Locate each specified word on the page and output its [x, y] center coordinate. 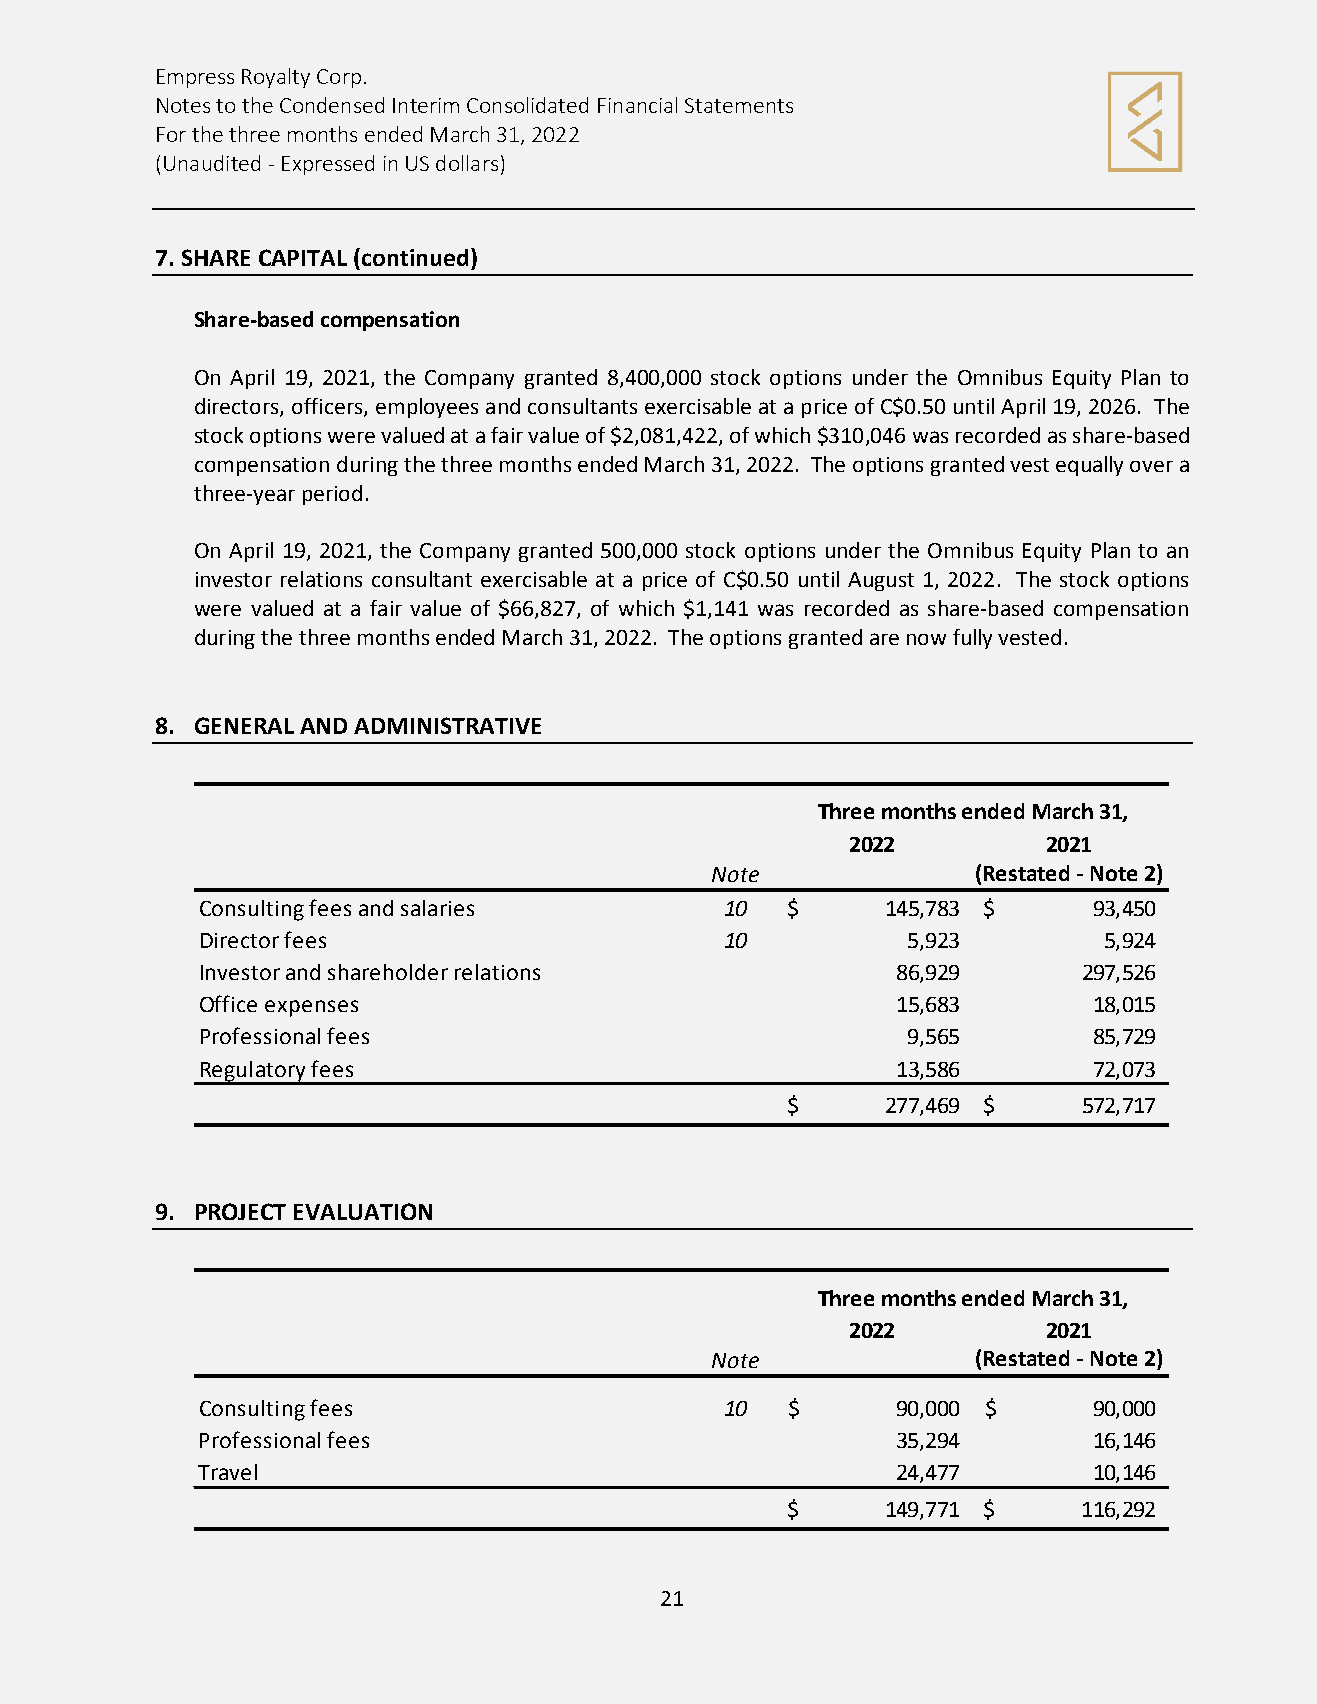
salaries [437, 908]
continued [415, 257]
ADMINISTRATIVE [447, 725]
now [926, 639]
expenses [311, 1008]
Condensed [332, 105]
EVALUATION [363, 1211]
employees [427, 408]
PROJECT [241, 1211]
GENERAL [244, 725]
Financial [637, 105]
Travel [227, 1472]
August [881, 581]
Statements [739, 105]
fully [972, 639]
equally [1089, 466]
